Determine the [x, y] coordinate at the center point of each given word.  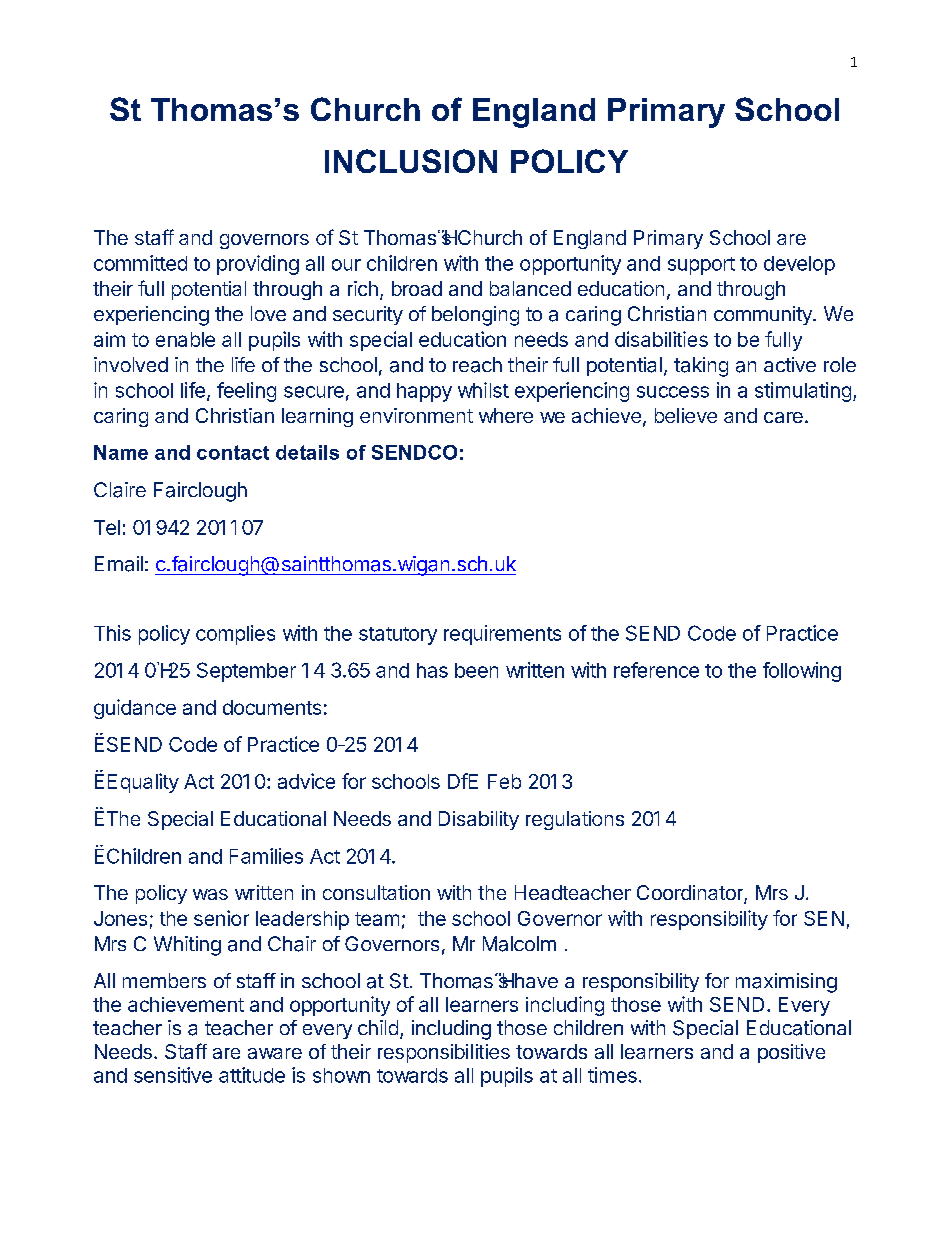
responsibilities [444, 1053]
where [506, 415]
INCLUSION [411, 161]
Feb [504, 781]
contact [233, 452]
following [802, 672]
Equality [143, 783]
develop [799, 265]
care [783, 417]
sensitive [173, 1075]
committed [140, 263]
